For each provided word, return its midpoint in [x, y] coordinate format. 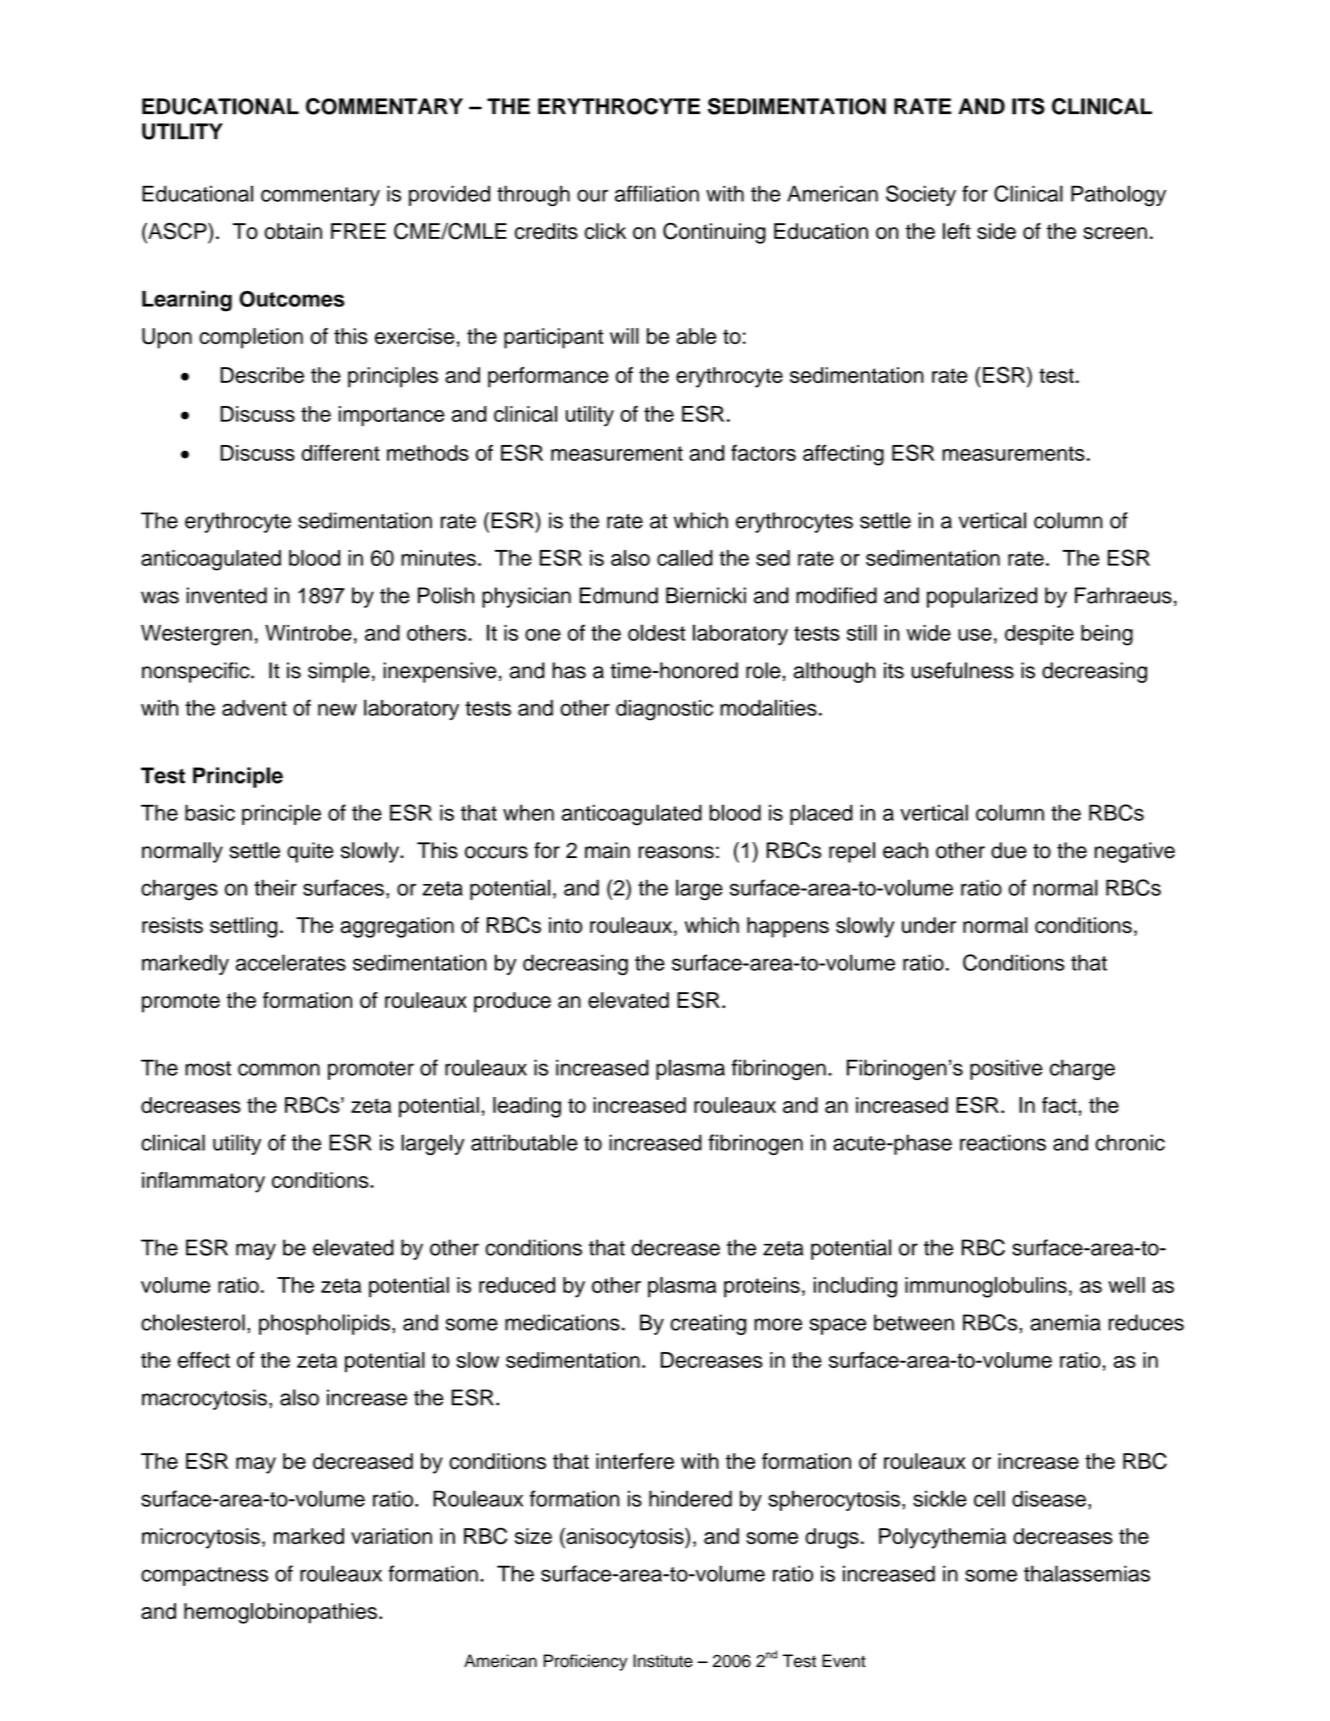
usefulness [962, 670]
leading [527, 1107]
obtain [293, 231]
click [605, 231]
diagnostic [664, 710]
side [996, 231]
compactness [204, 1576]
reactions [1003, 1142]
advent [254, 708]
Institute [663, 1661]
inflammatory [203, 1182]
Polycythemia [942, 1538]
